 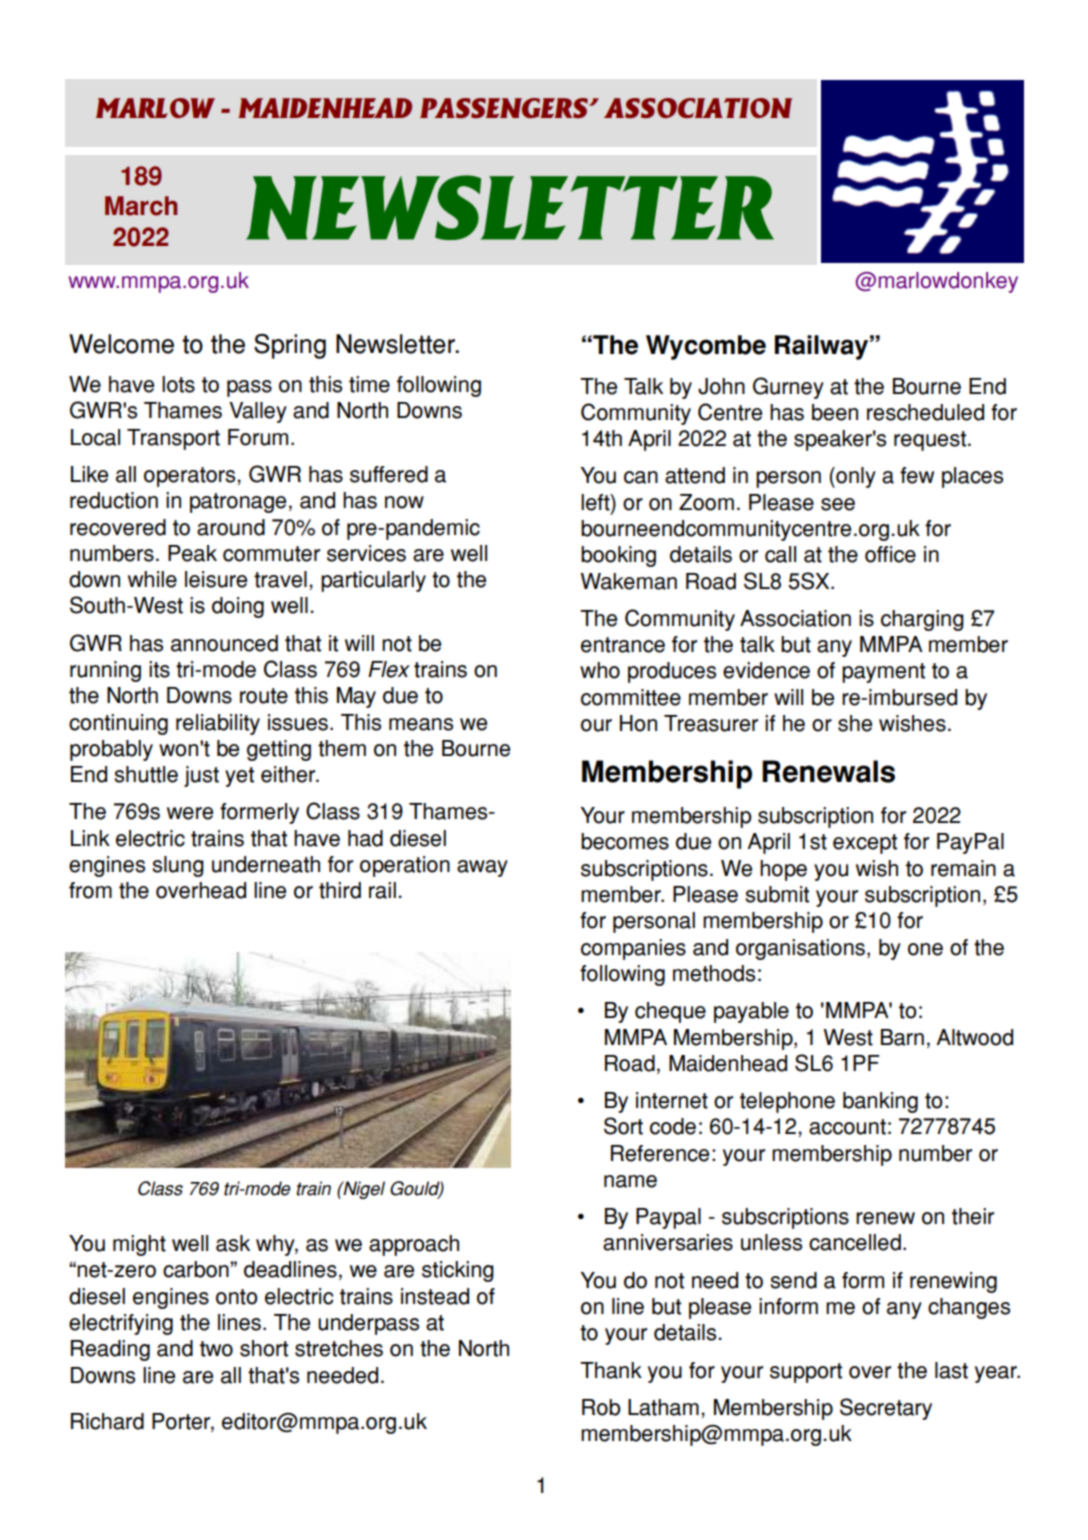 I want to click on March, so click(x=141, y=206).
